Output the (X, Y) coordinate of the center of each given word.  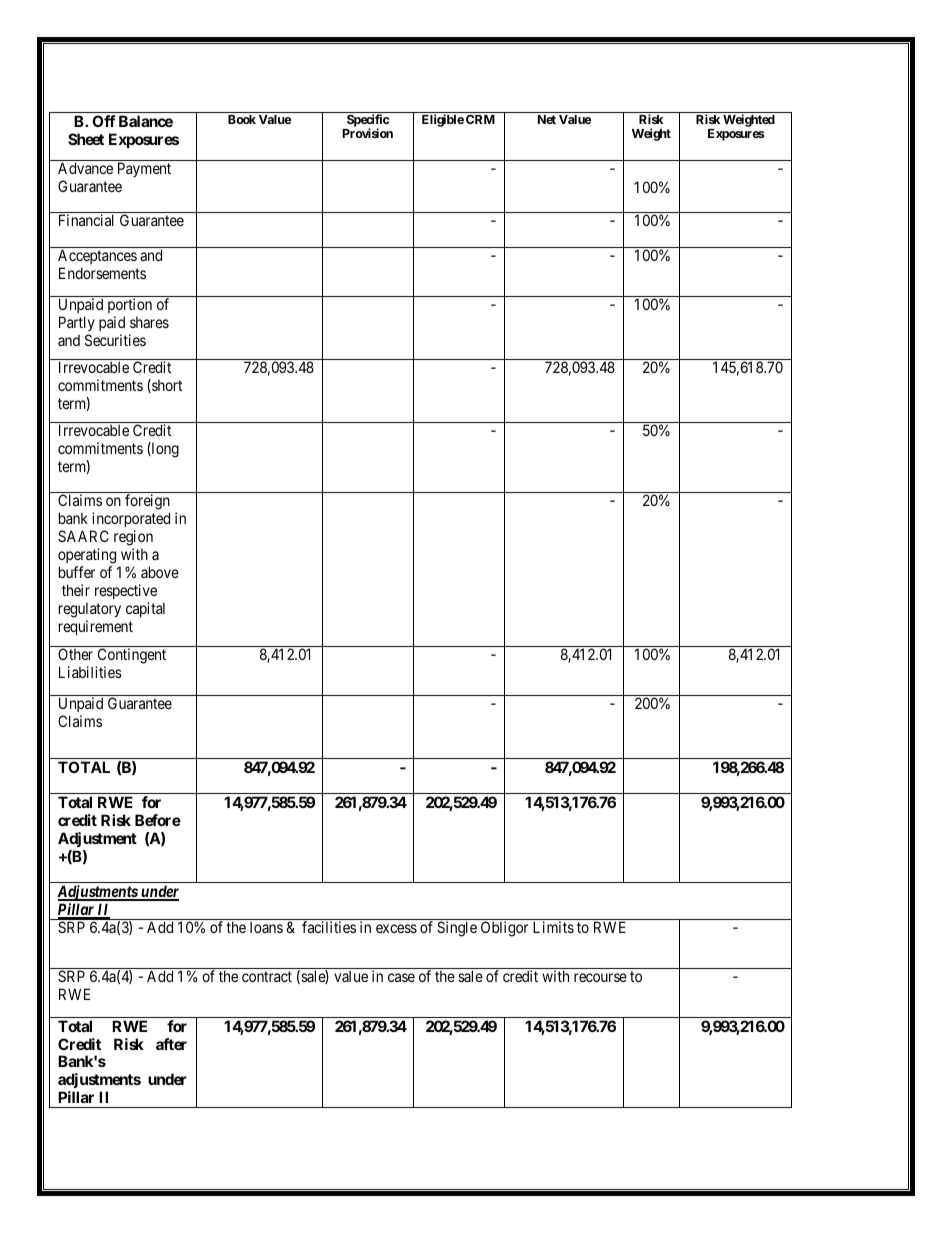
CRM (480, 119)
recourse (600, 977)
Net (547, 119)
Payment (144, 169)
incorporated (131, 519)
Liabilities (90, 672)
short (166, 386)
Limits (553, 927)
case (401, 977)
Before (158, 820)
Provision (368, 133)
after (171, 1044)
